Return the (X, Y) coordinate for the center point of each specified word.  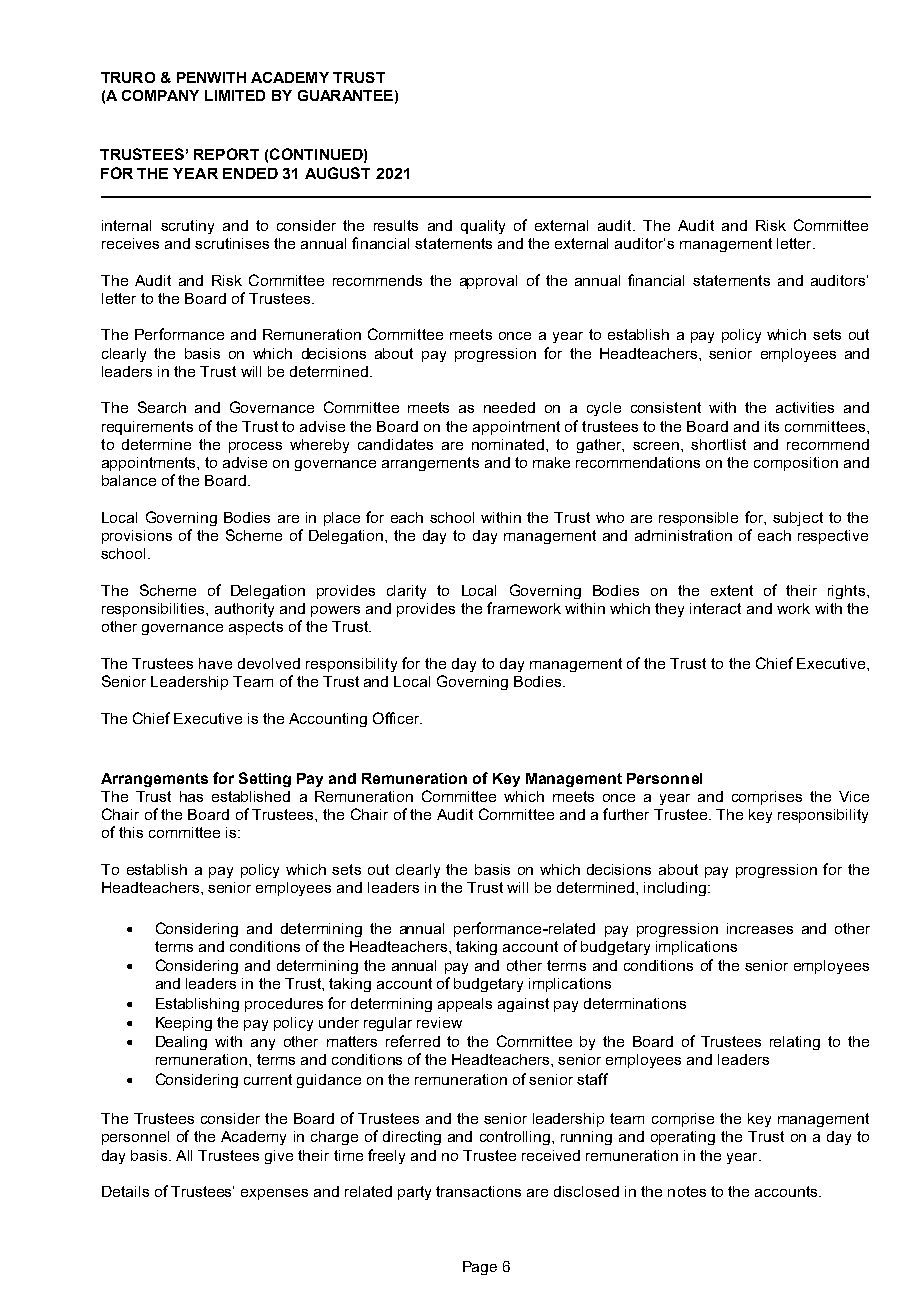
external (561, 225)
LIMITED (235, 95)
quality (483, 227)
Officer (397, 718)
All (184, 1155)
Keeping (184, 1024)
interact (715, 608)
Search (162, 407)
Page (480, 1268)
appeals (465, 1005)
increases (760, 928)
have (215, 663)
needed (509, 407)
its (772, 426)
